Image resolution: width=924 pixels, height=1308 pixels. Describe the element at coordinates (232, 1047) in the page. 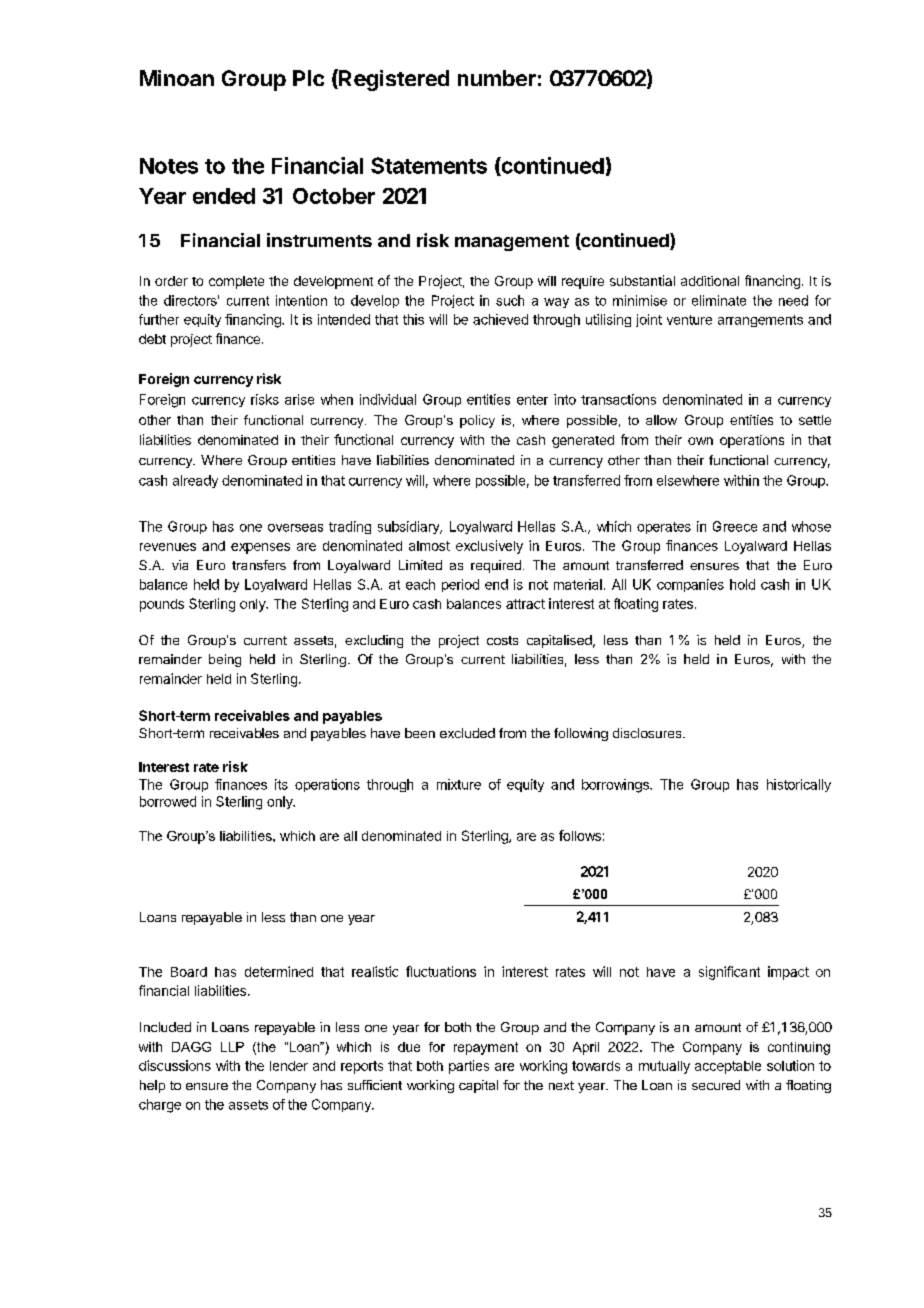

I see `LLP` at that location.
